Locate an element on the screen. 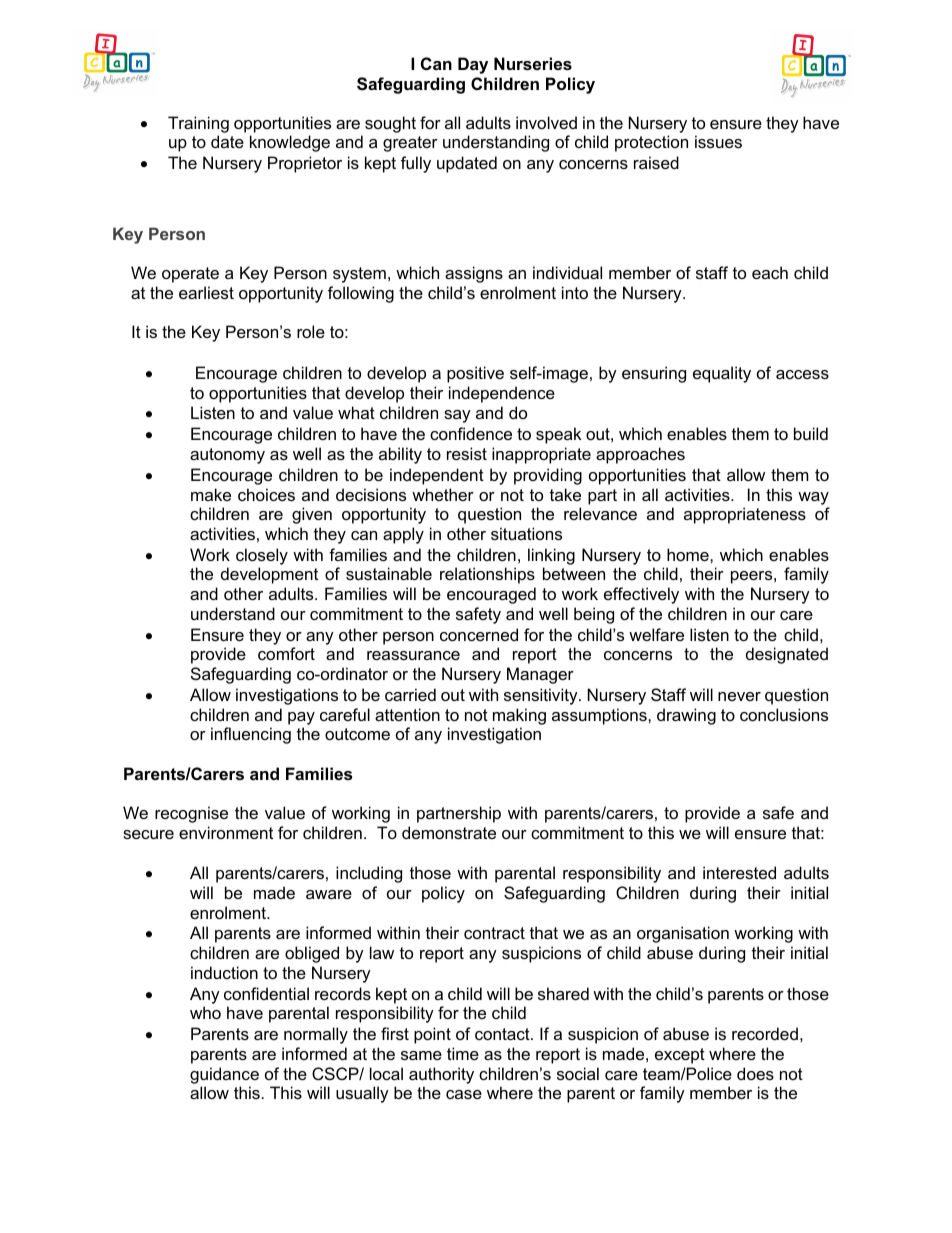  issues is located at coordinates (718, 141).
